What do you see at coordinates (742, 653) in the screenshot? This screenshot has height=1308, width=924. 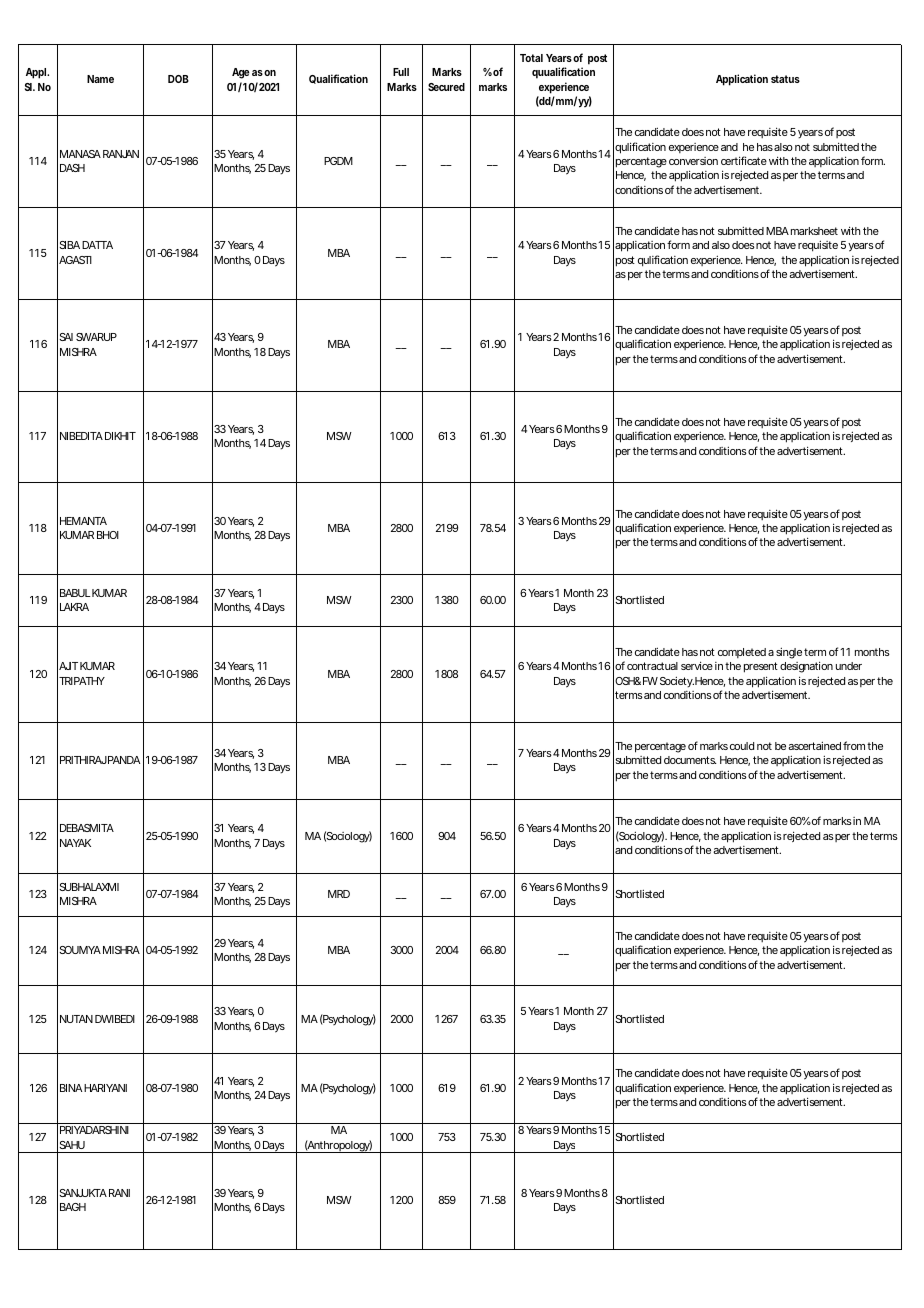 I see `completed` at bounding box center [742, 653].
